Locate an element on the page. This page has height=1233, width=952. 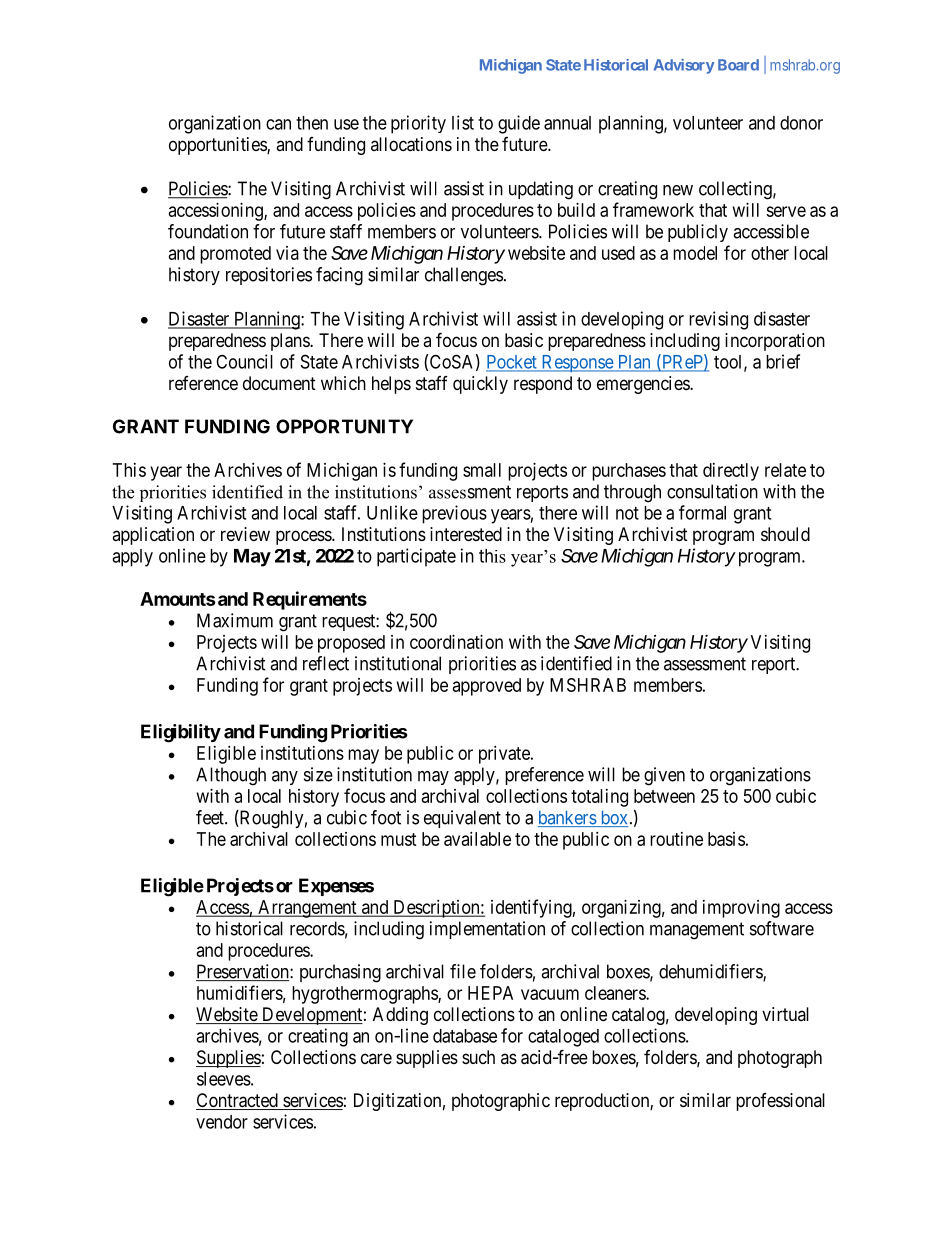
sleeves is located at coordinates (224, 1079).
